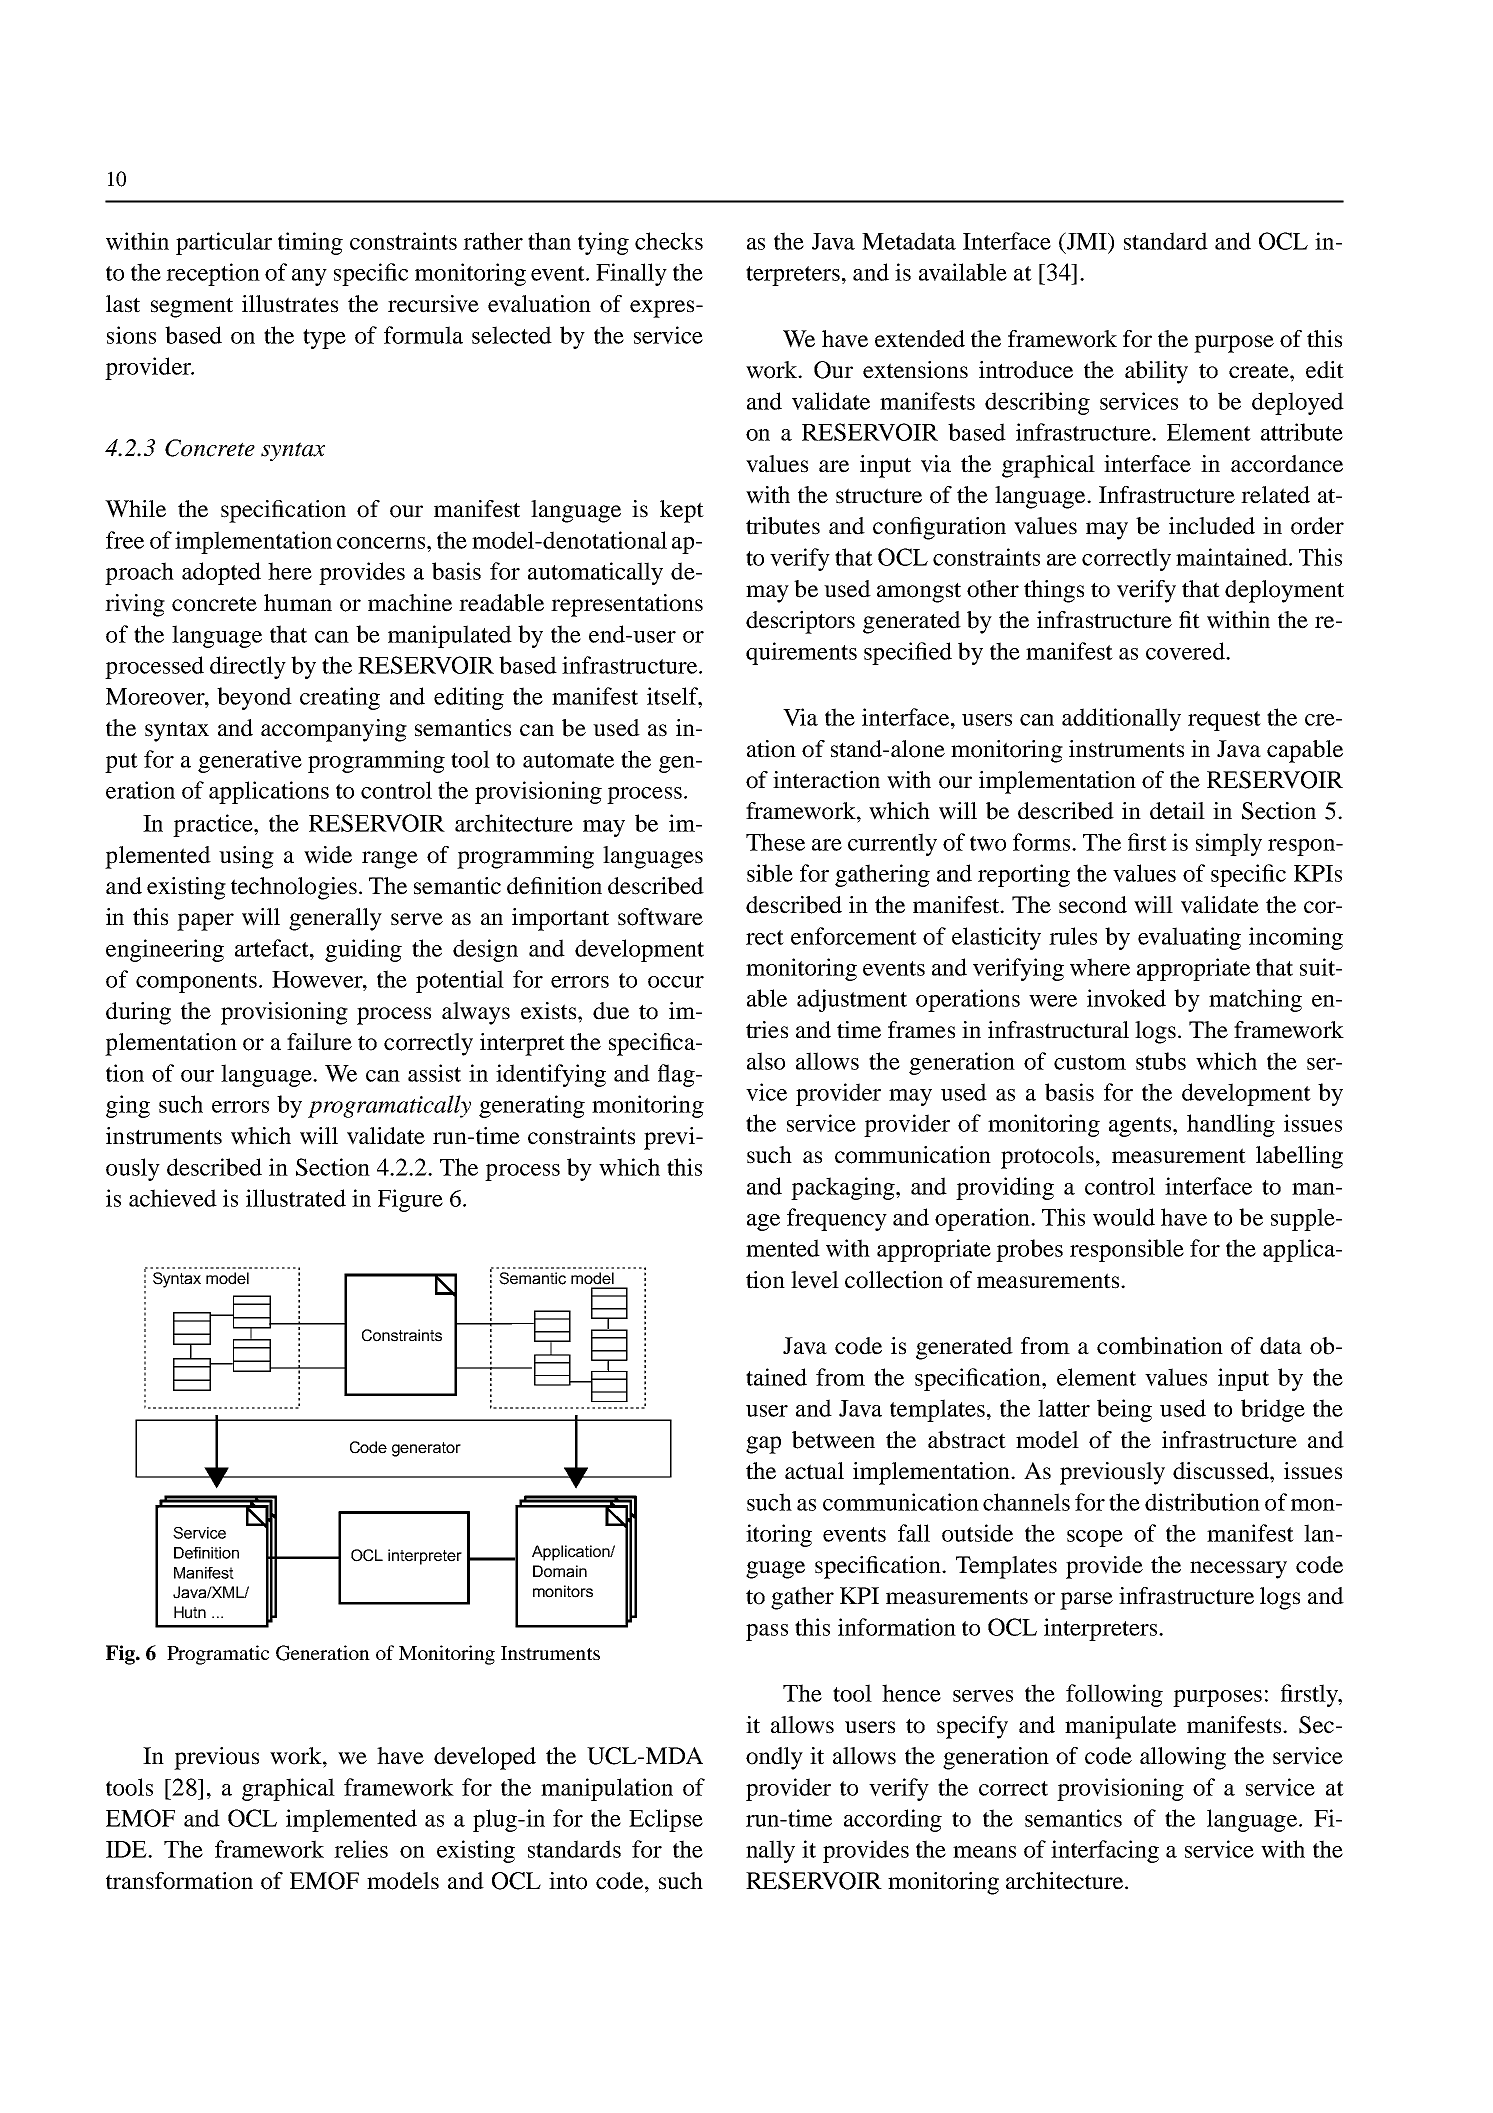 The image size is (1493, 2113). What do you see at coordinates (766, 1061) in the document?
I see `also` at bounding box center [766, 1061].
